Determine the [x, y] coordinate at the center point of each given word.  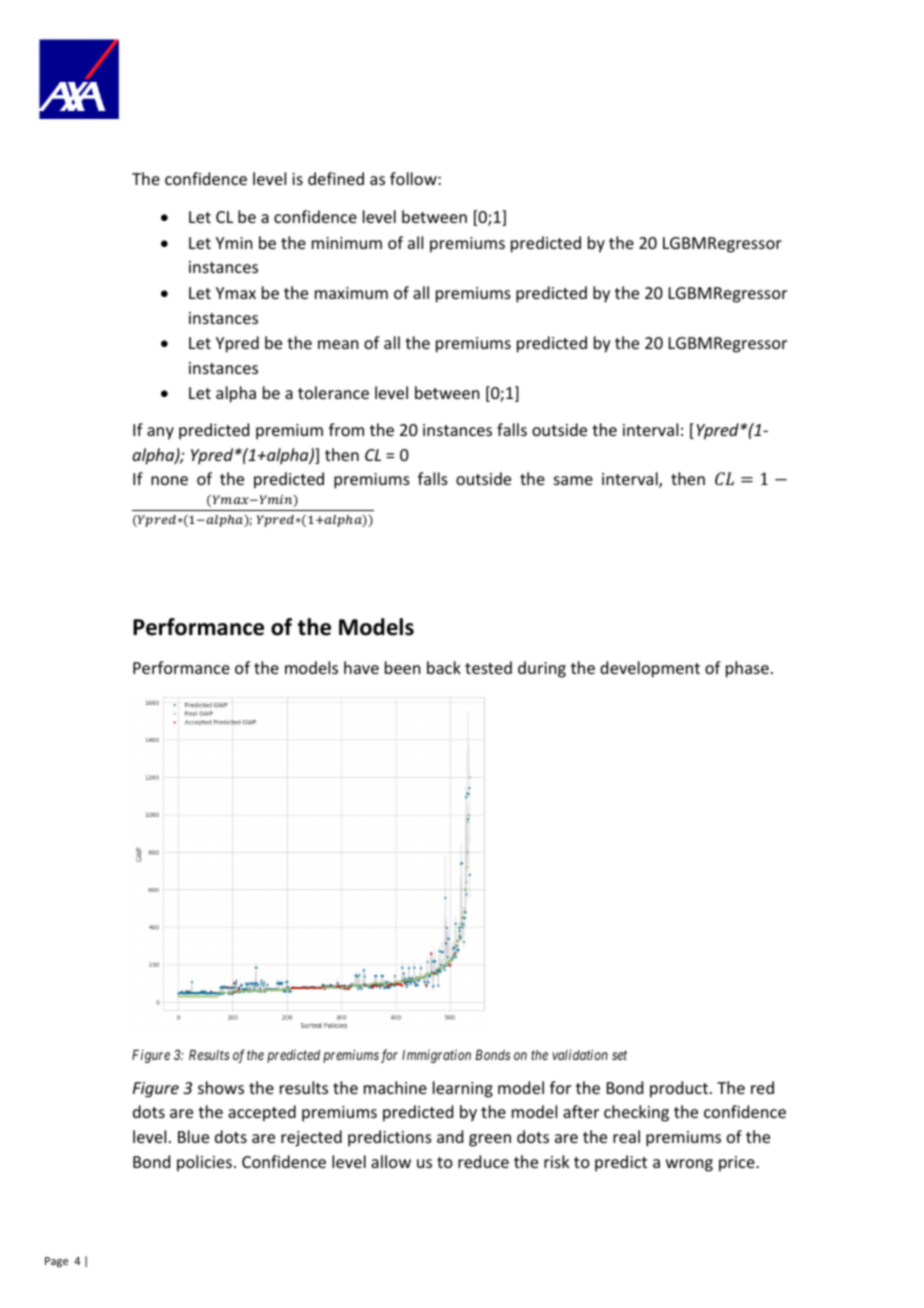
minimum [347, 243]
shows [221, 1087]
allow [391, 1161]
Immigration [436, 1056]
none [169, 480]
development [650, 669]
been [402, 667]
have [361, 667]
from [346, 429]
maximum [351, 293]
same [573, 480]
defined [336, 178]
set [619, 1055]
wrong [689, 1165]
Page [56, 1262]
